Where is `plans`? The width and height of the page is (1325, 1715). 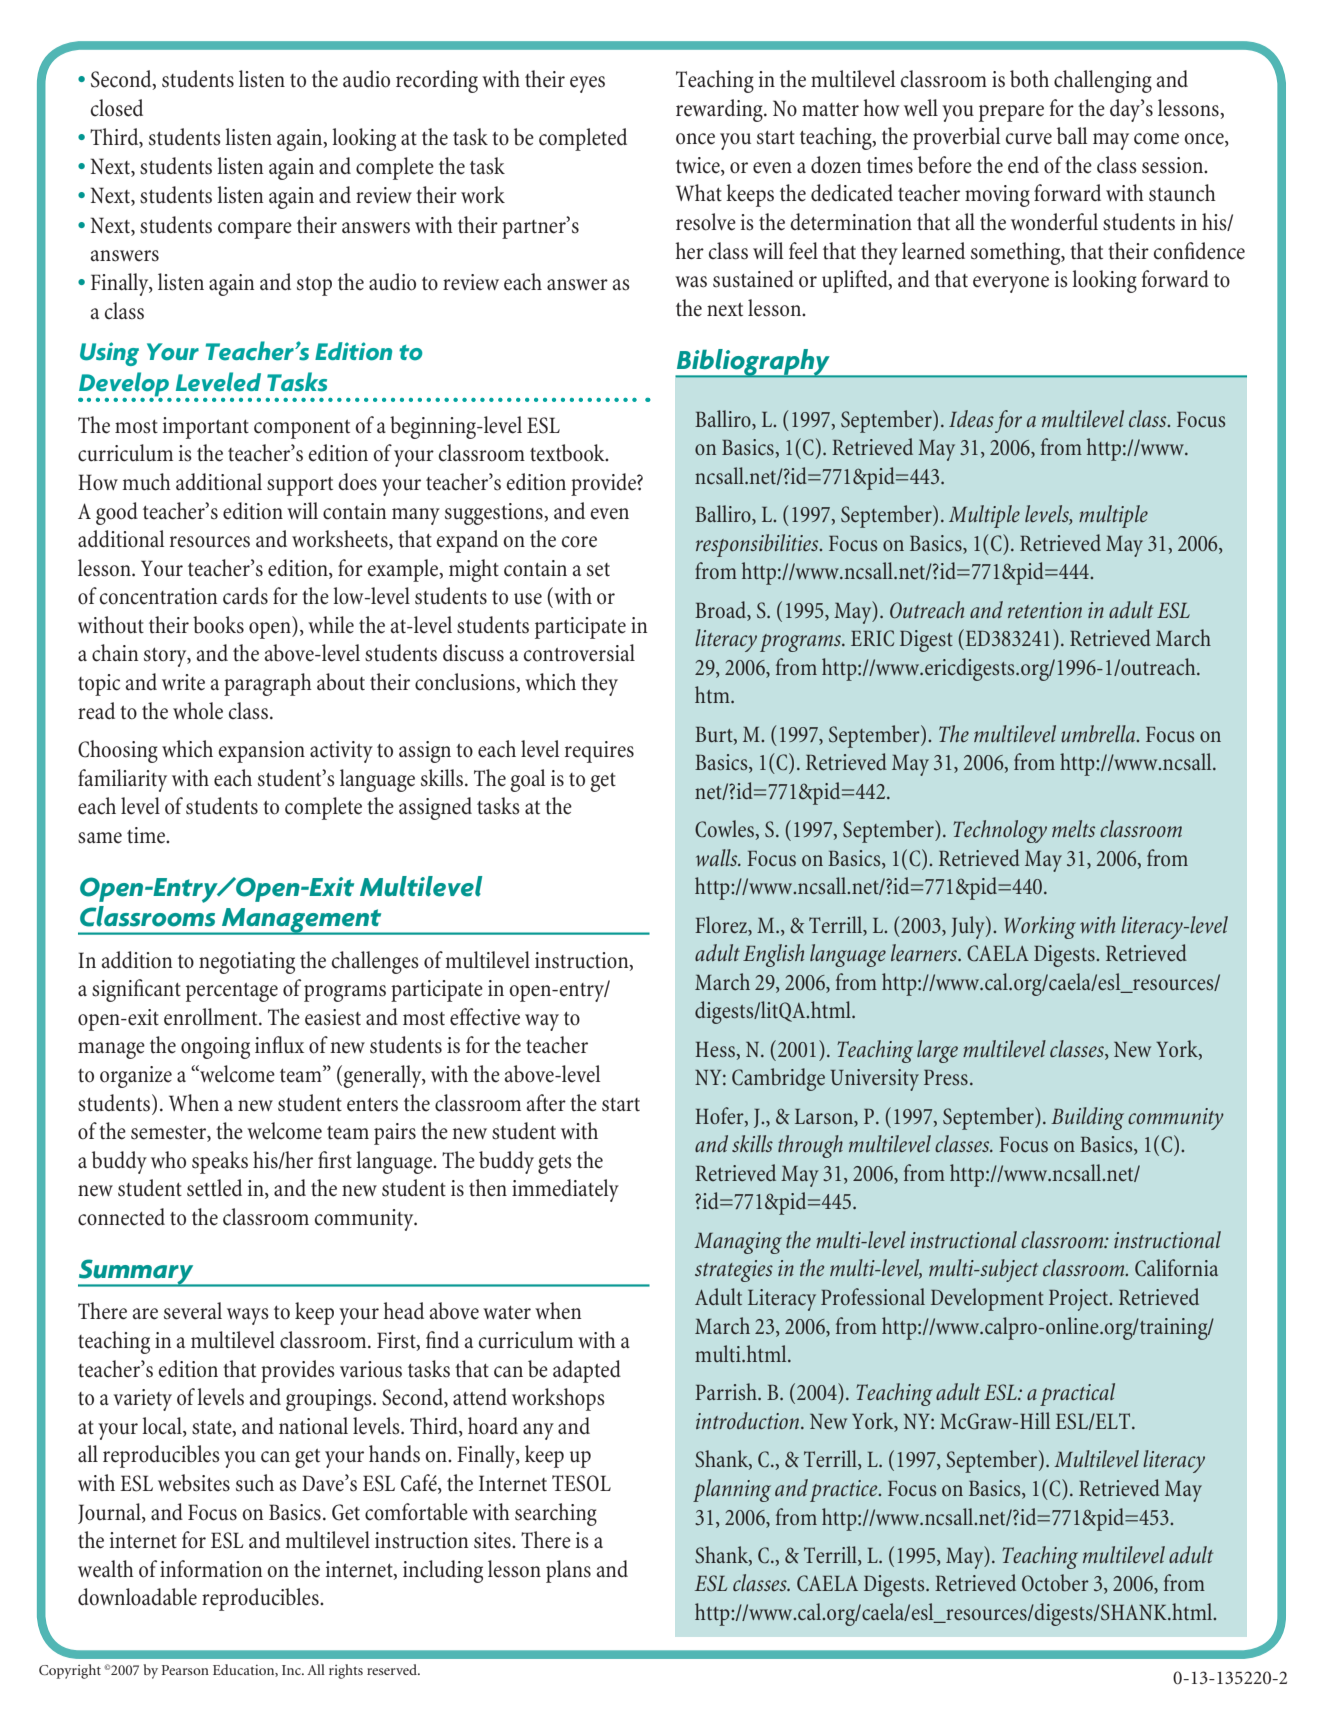 plans is located at coordinates (568, 1571).
